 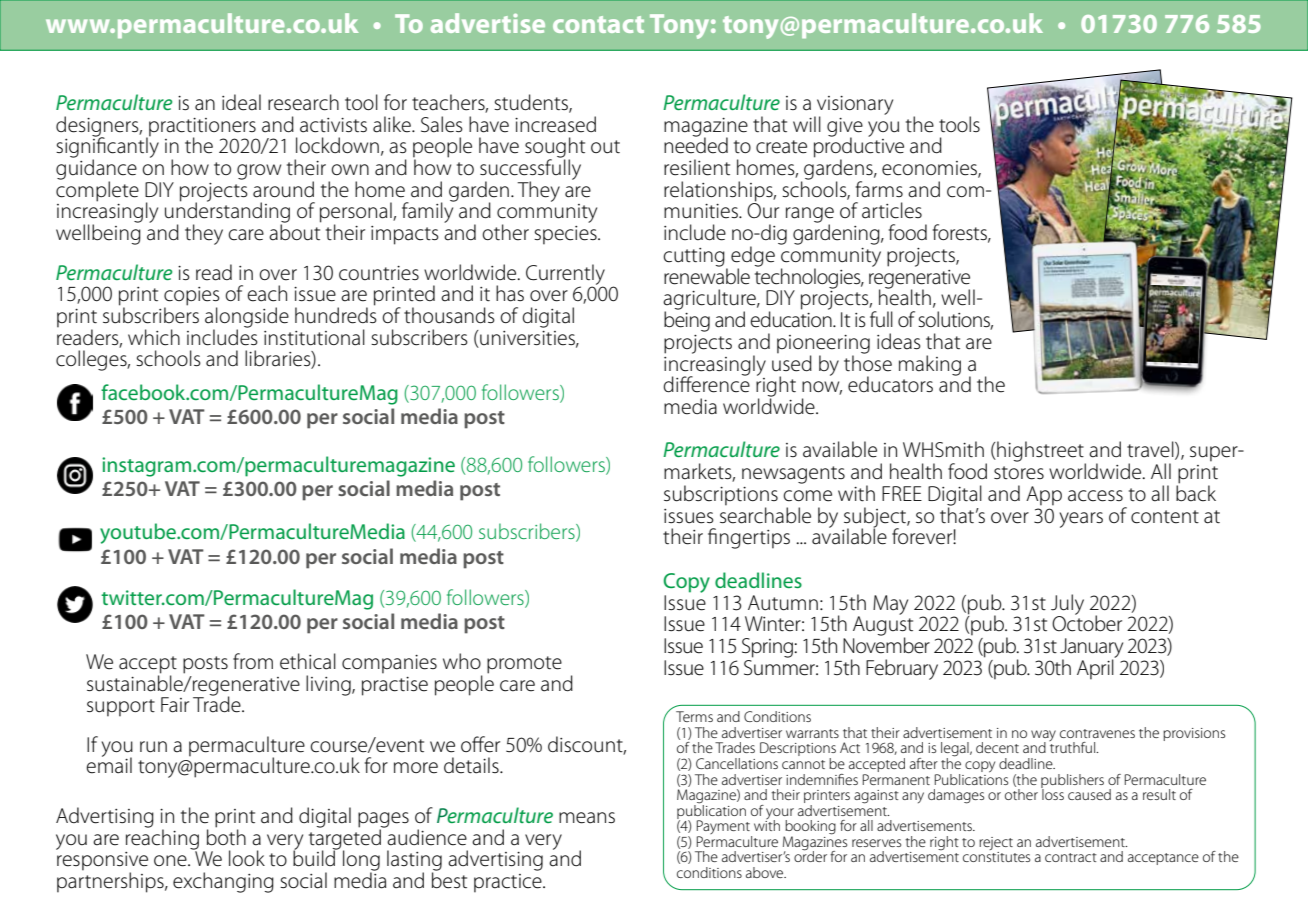 I want to click on ideal, so click(x=241, y=102).
